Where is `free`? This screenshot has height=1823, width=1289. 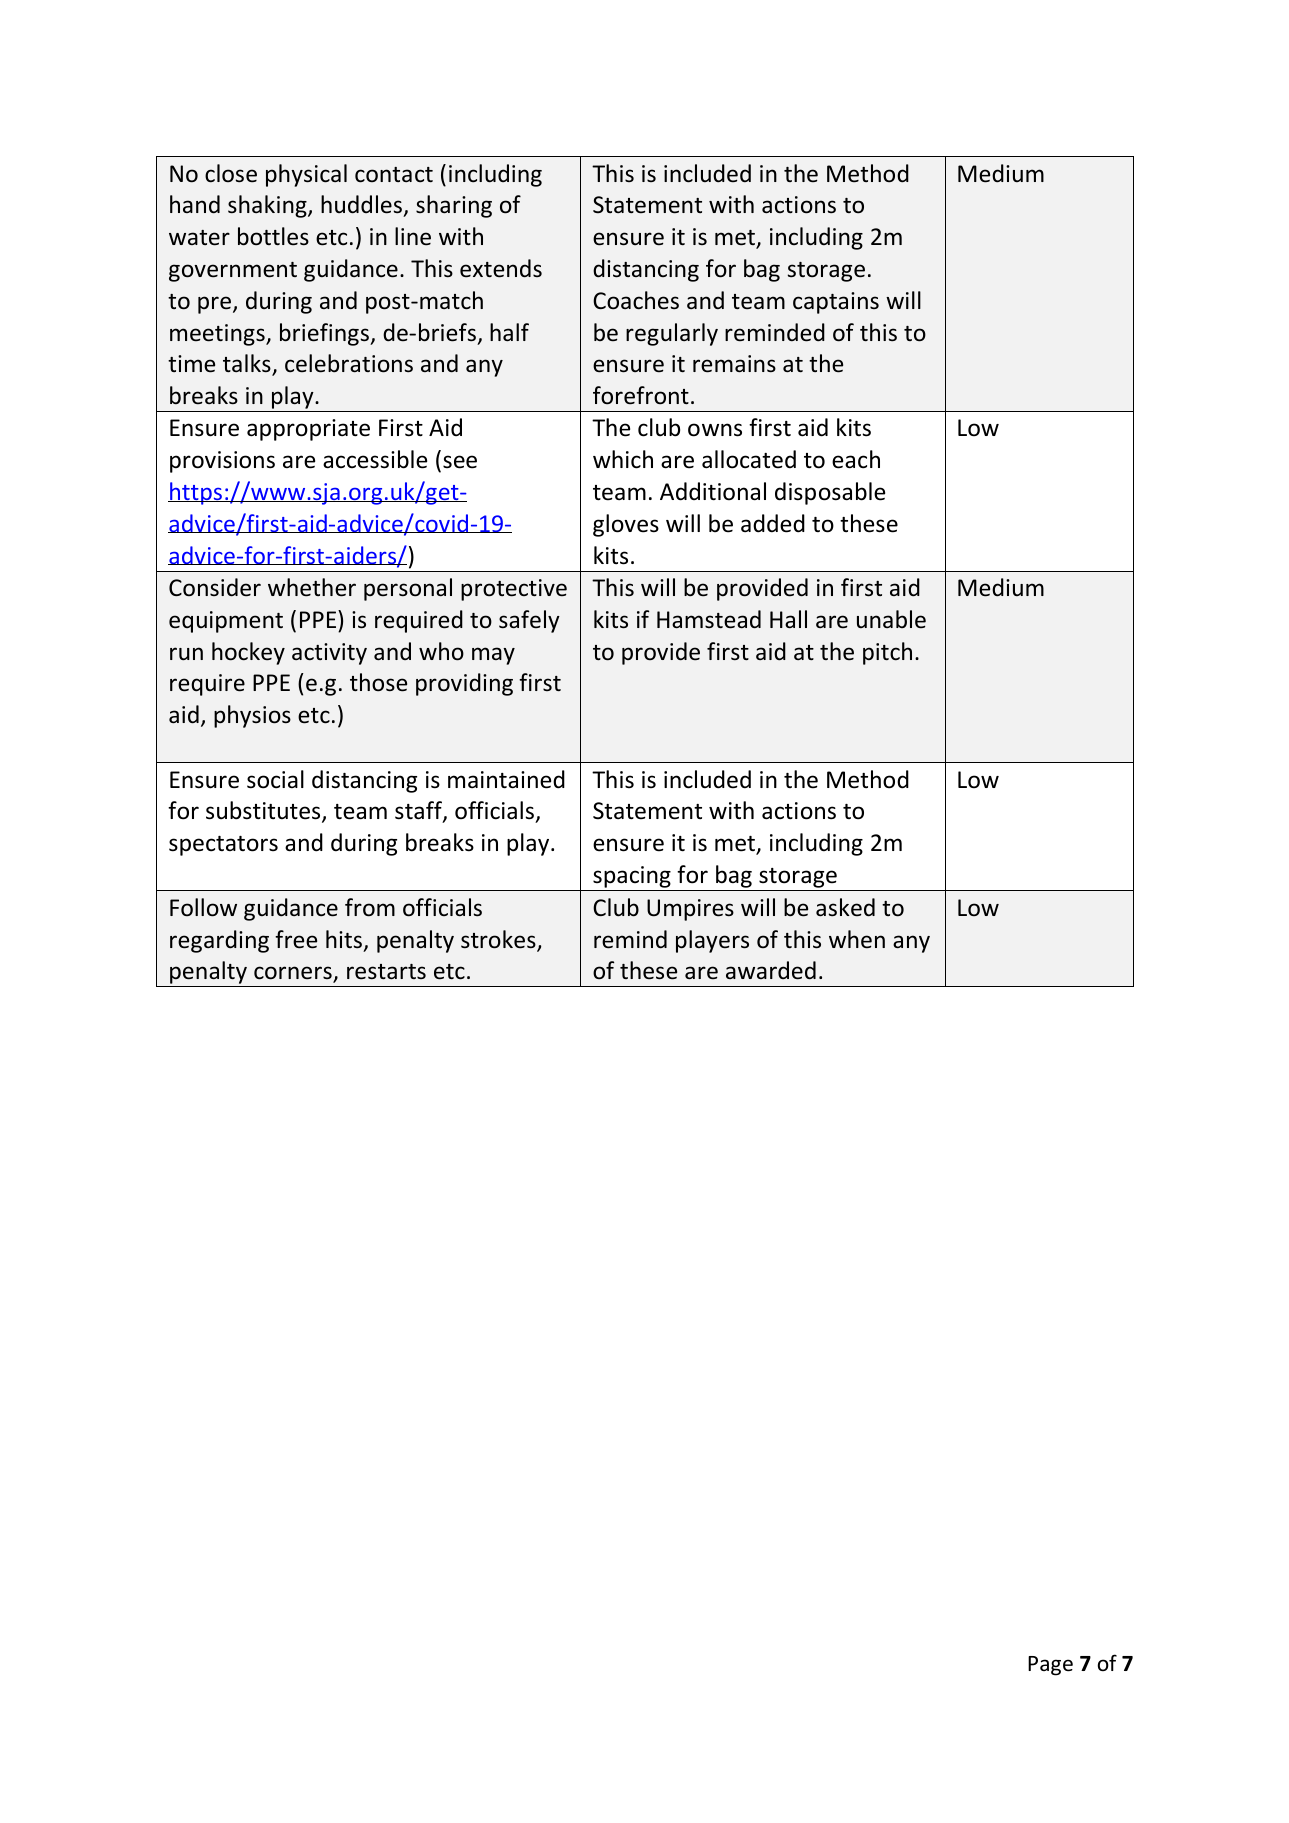
free is located at coordinates (296, 939).
